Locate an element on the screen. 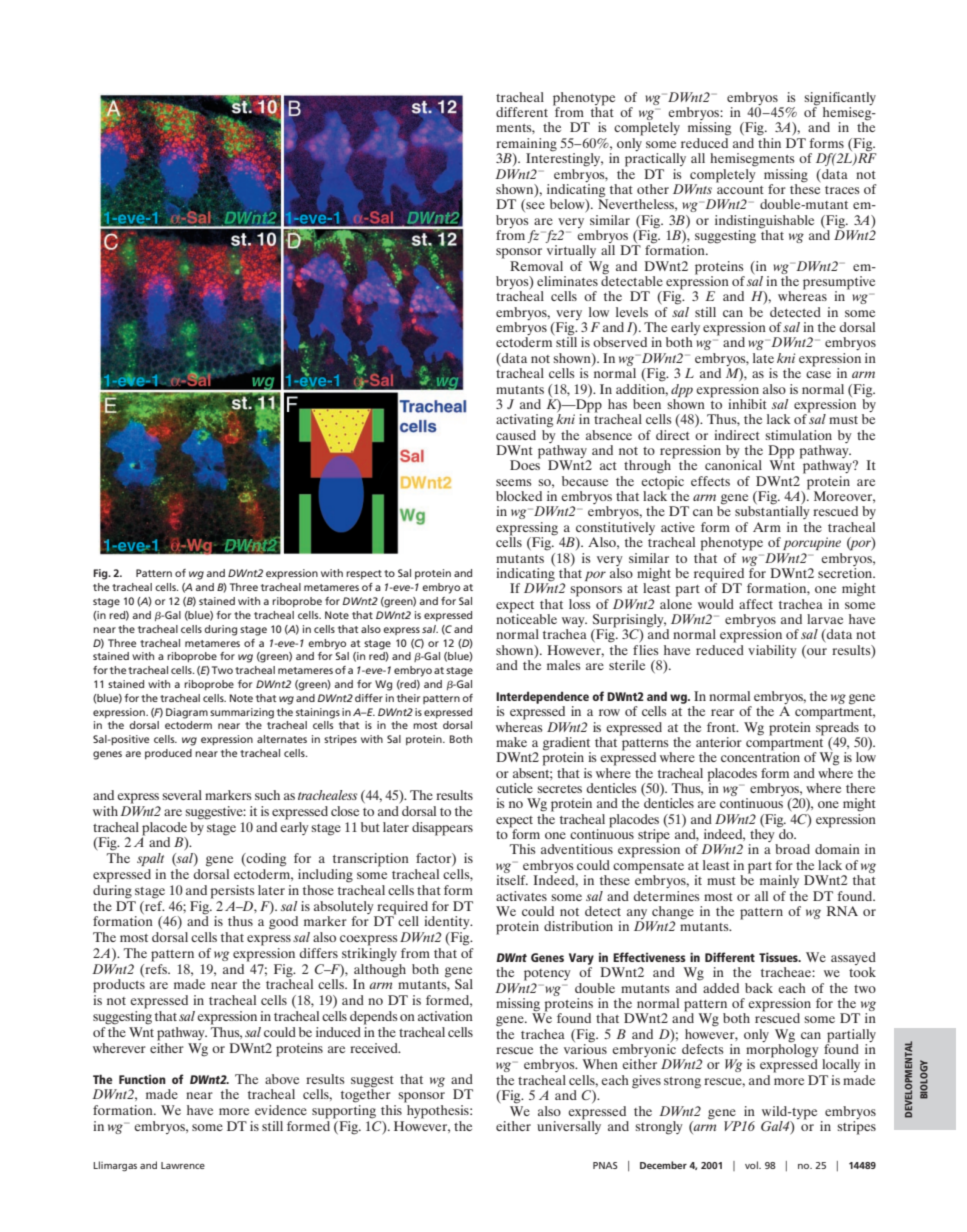 The height and width of the screenshot is (1232, 967). activating is located at coordinates (525, 421).
